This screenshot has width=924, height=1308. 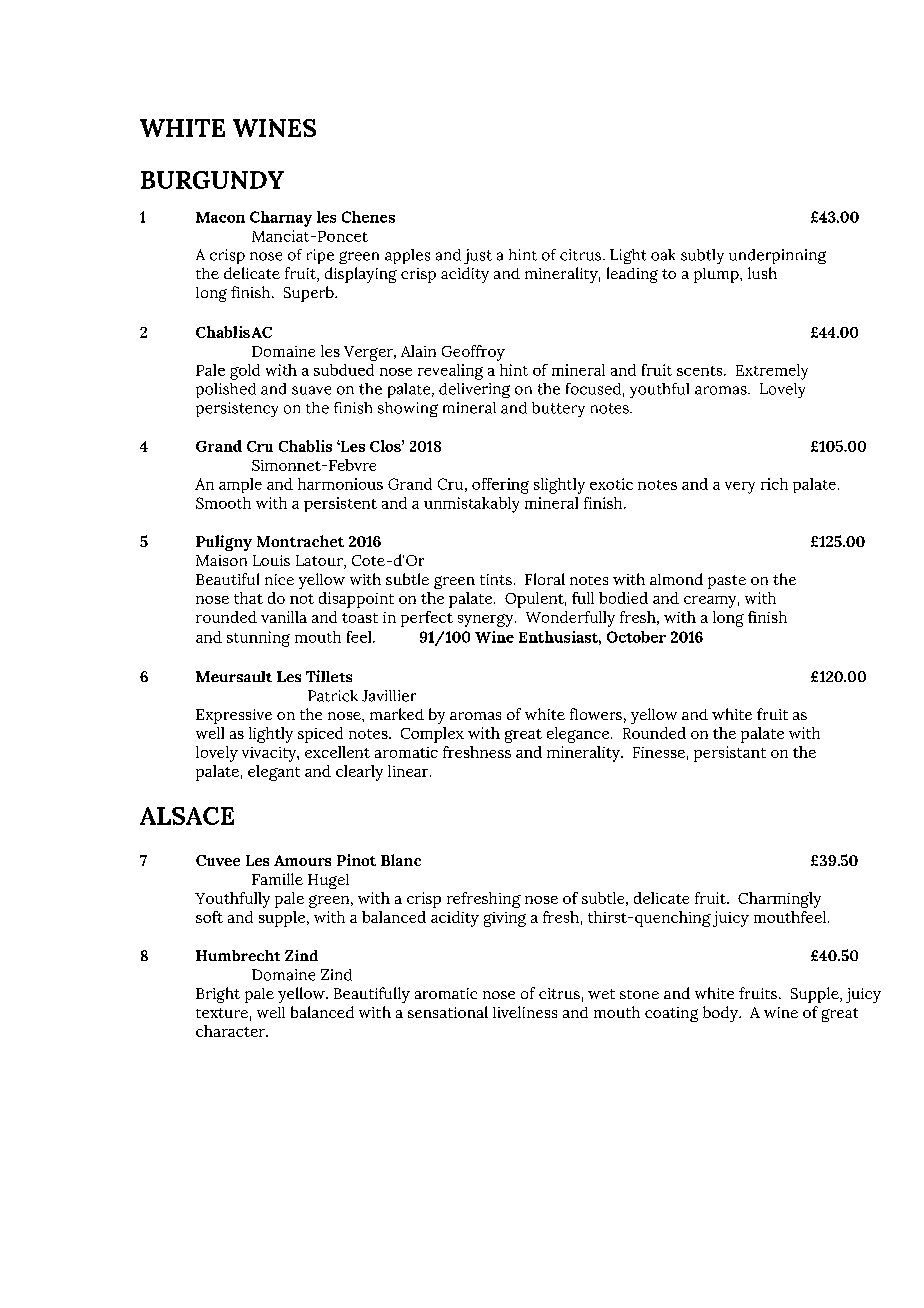 I want to click on just, so click(x=478, y=256).
